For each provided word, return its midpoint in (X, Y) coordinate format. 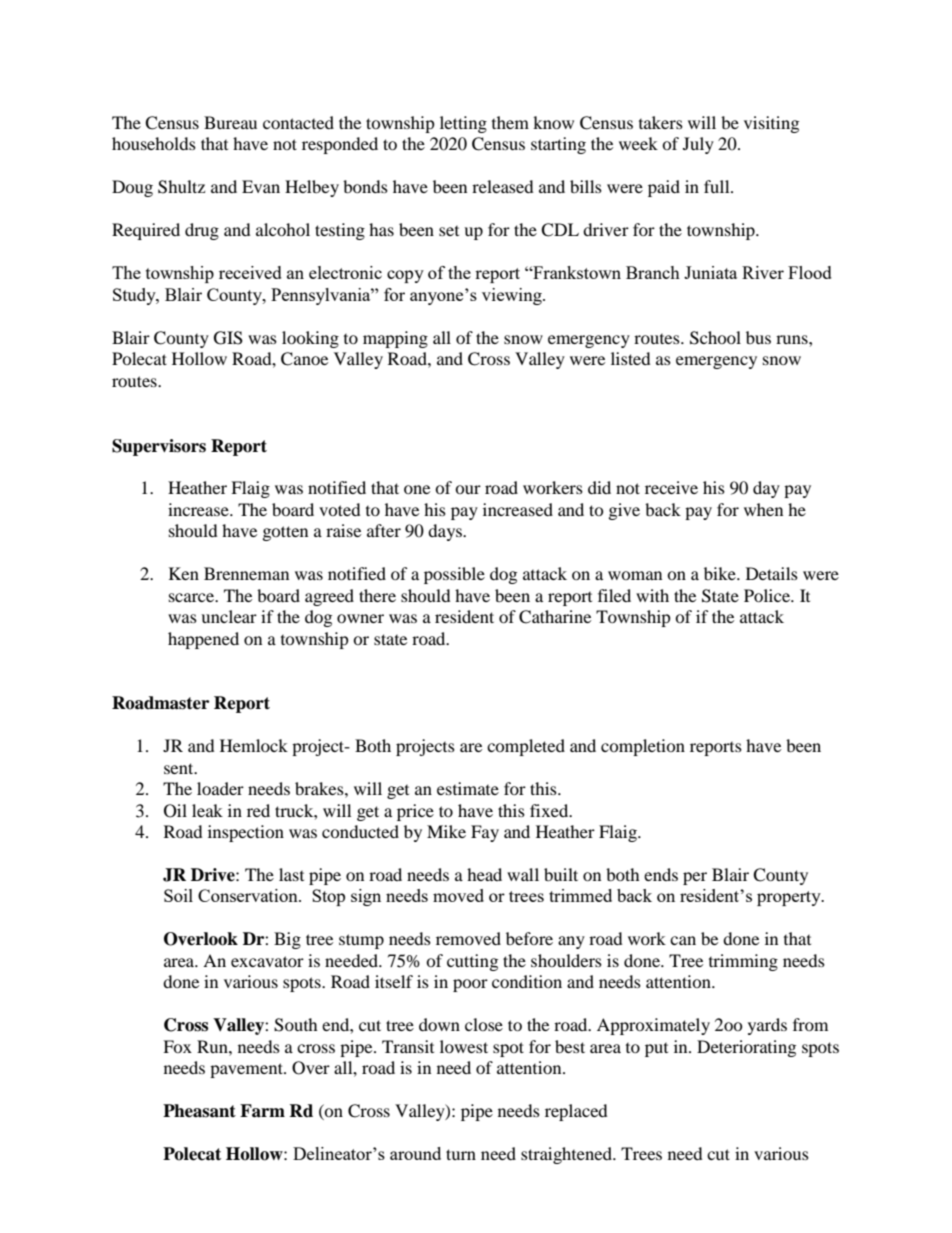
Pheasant (199, 1111)
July (698, 145)
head (484, 874)
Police (768, 595)
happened (203, 640)
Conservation (249, 895)
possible (454, 575)
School (715, 338)
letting (463, 124)
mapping (395, 339)
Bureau (230, 122)
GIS (228, 338)
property (790, 898)
